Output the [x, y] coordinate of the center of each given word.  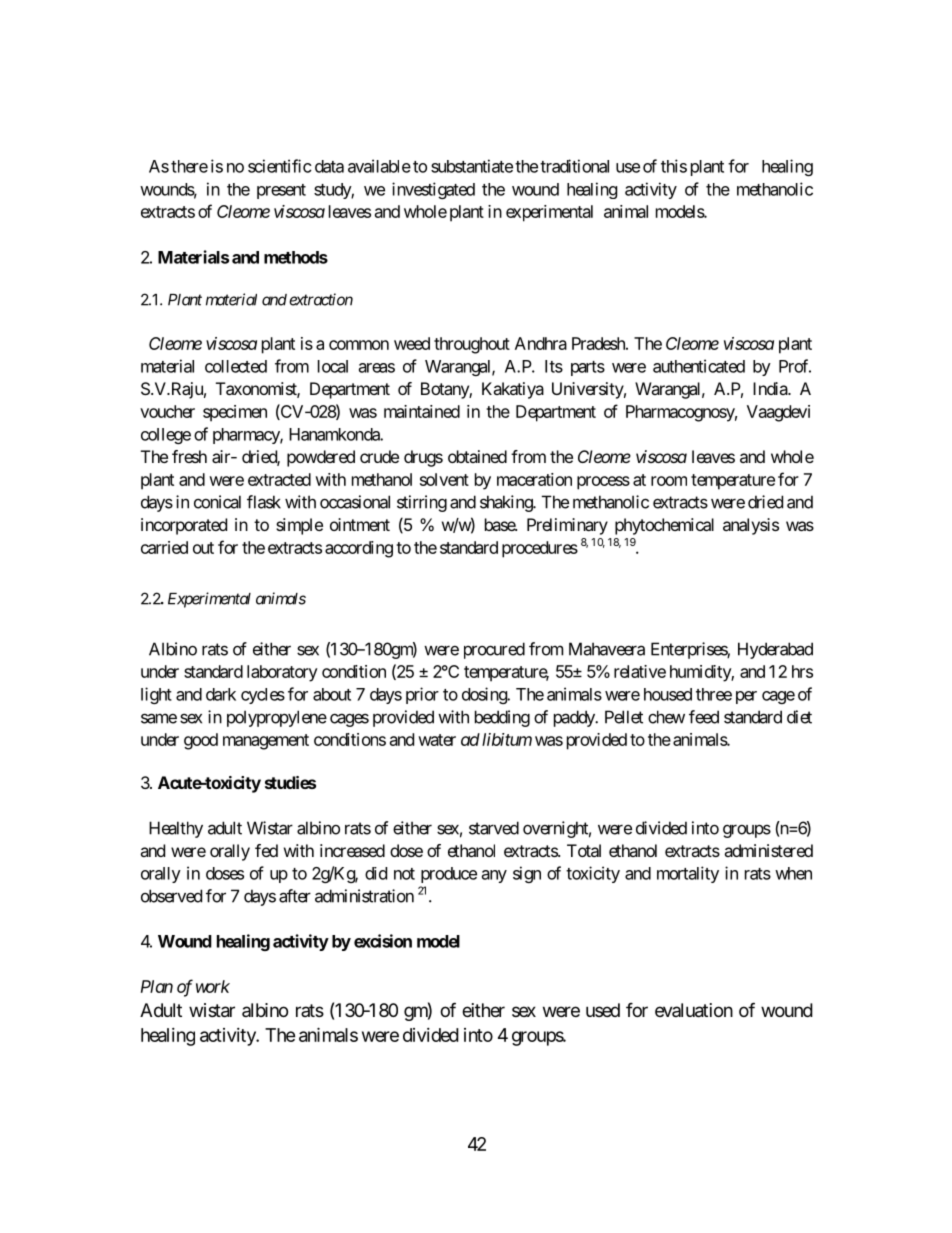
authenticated [699, 366]
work [213, 986]
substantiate [472, 166]
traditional [574, 166]
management [266, 742]
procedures [540, 549]
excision [383, 941]
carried [164, 547]
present [281, 191]
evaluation [694, 1010]
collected [236, 366]
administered [768, 850]
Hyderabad [775, 650]
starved [494, 828]
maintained [422, 411]
